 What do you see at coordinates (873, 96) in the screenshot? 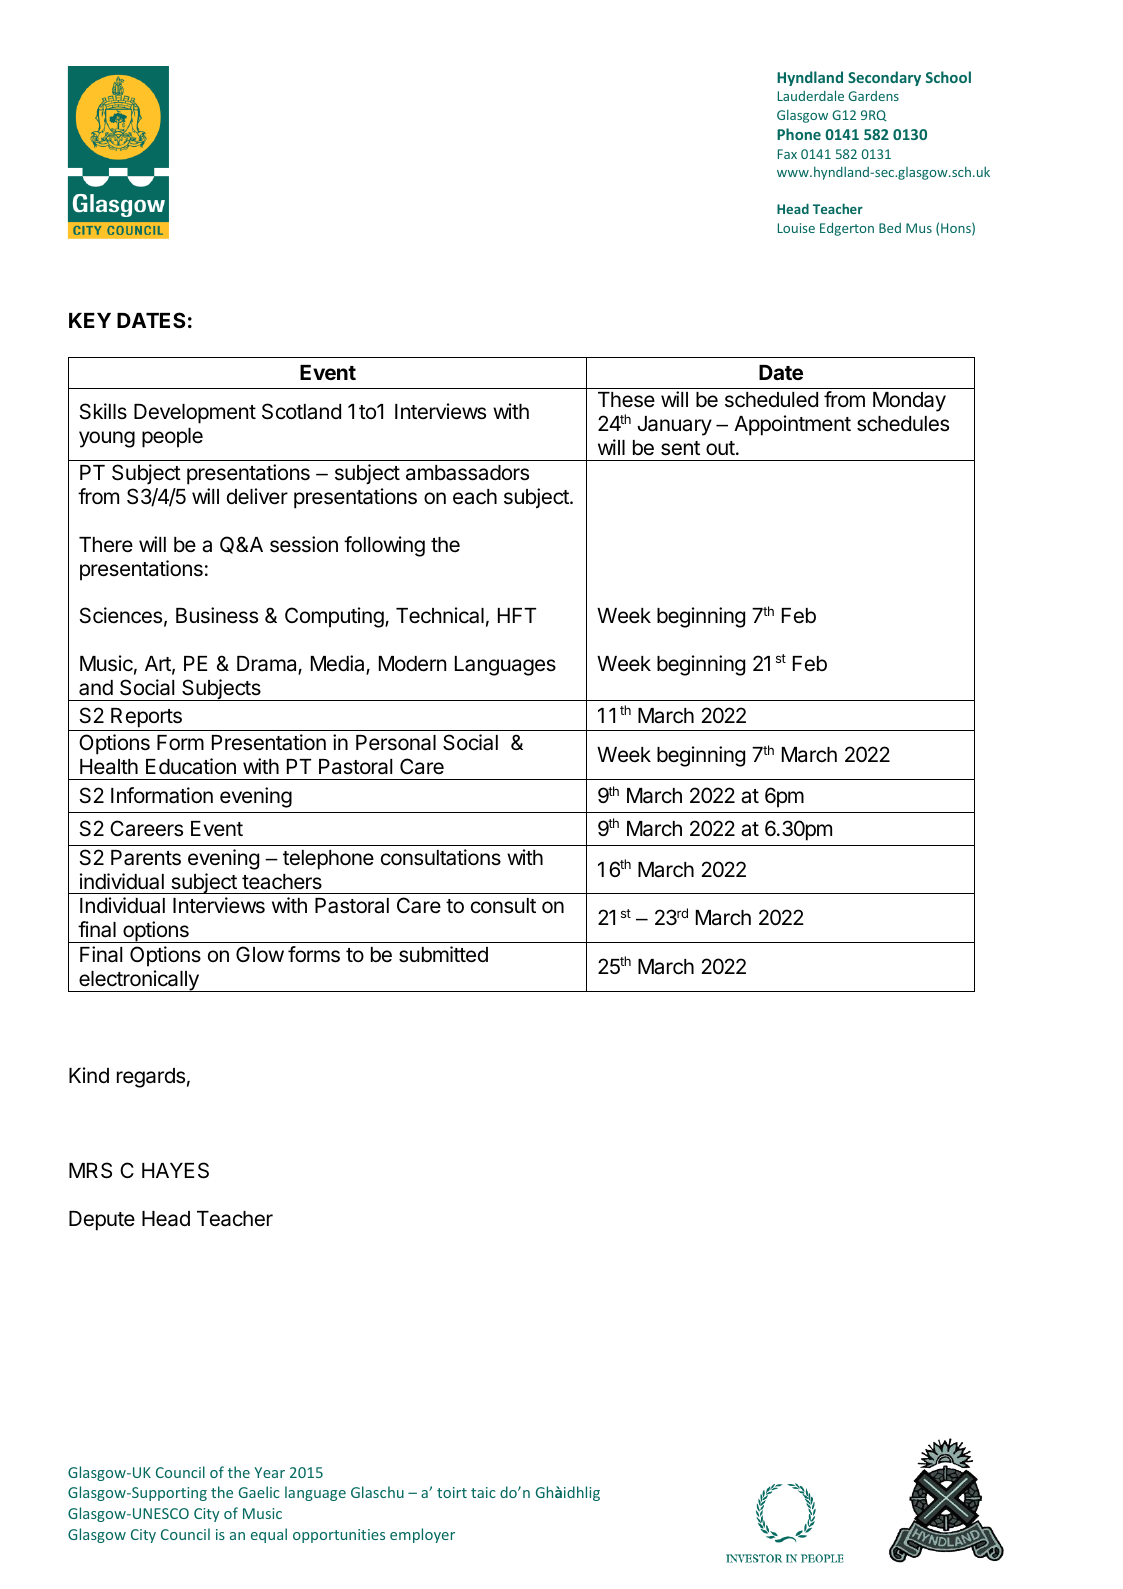
I see `Gardens` at bounding box center [873, 96].
